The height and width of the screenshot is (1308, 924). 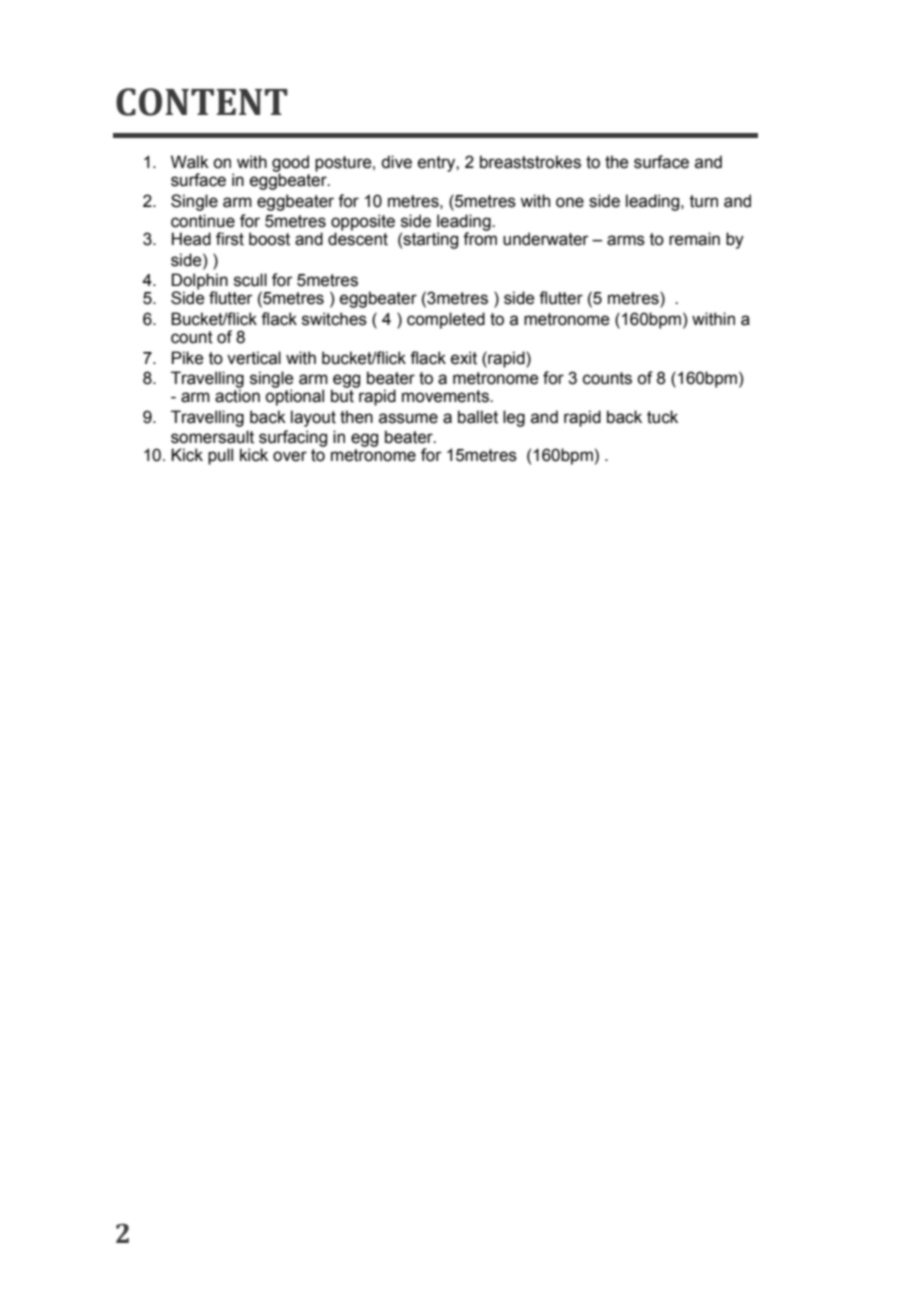 What do you see at coordinates (396, 162) in the screenshot?
I see `dive` at bounding box center [396, 162].
